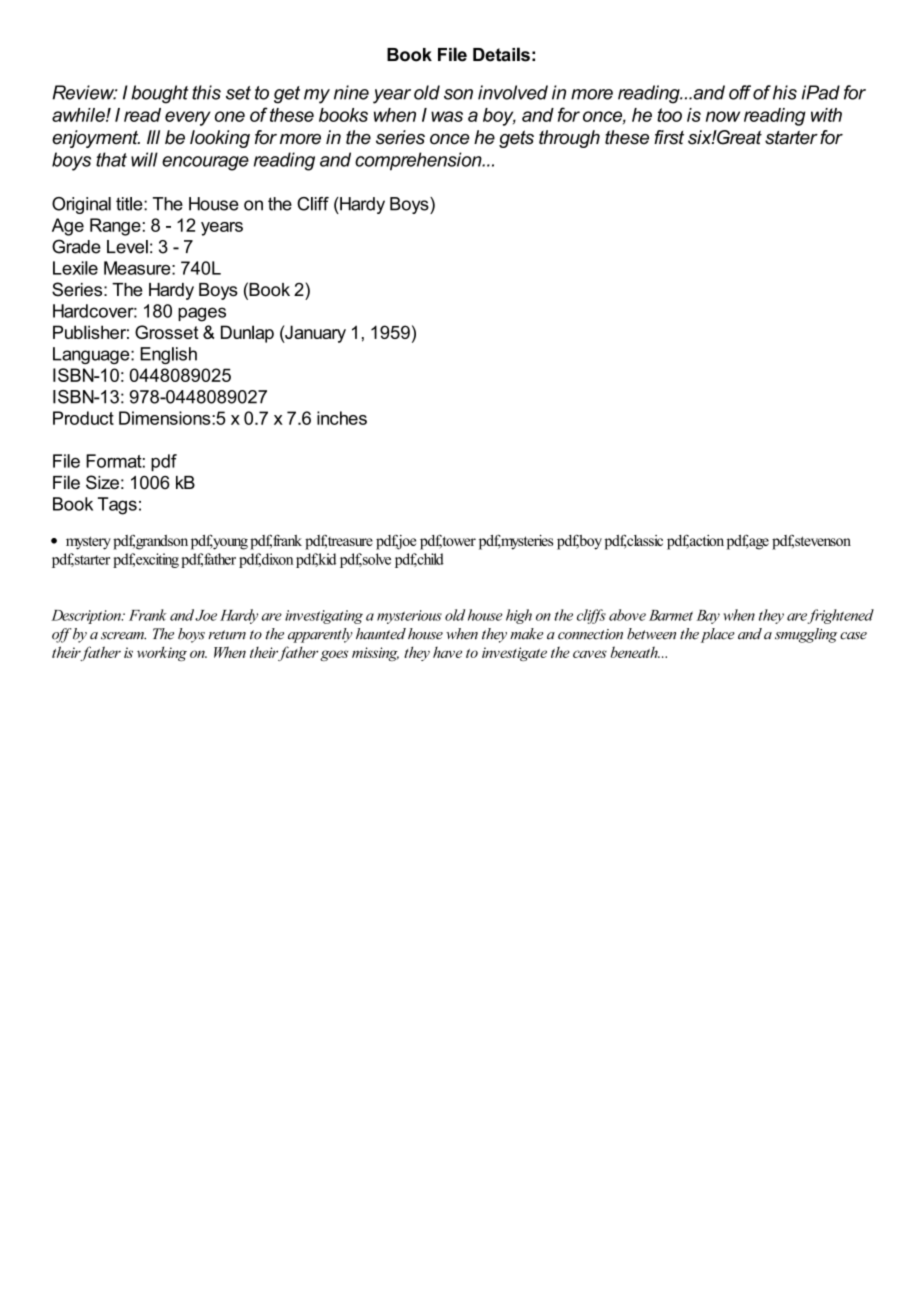 The height and width of the image is (1308, 924). I want to click on Dunlap, so click(247, 334).
